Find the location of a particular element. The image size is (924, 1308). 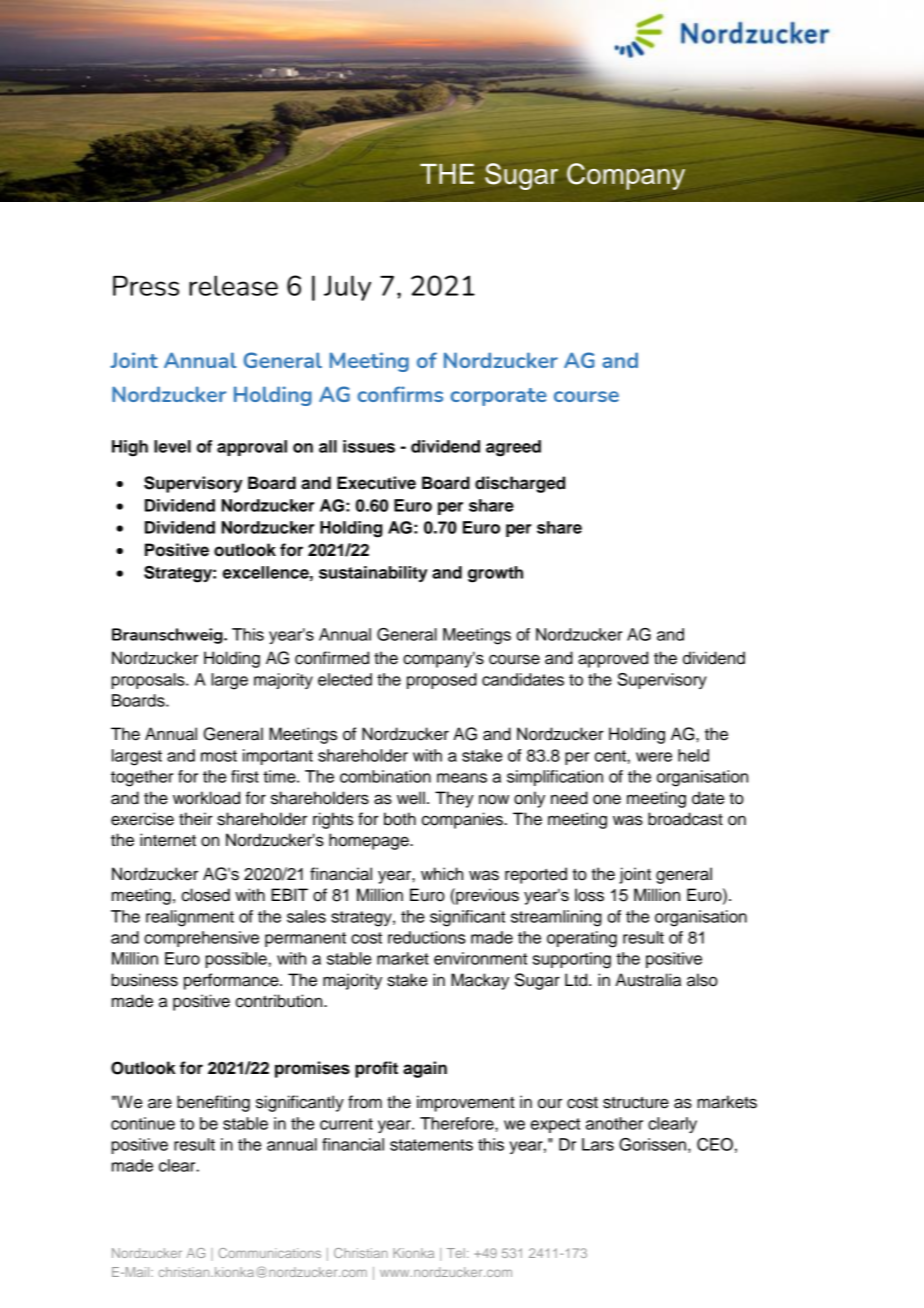

July is located at coordinates (347, 288).
